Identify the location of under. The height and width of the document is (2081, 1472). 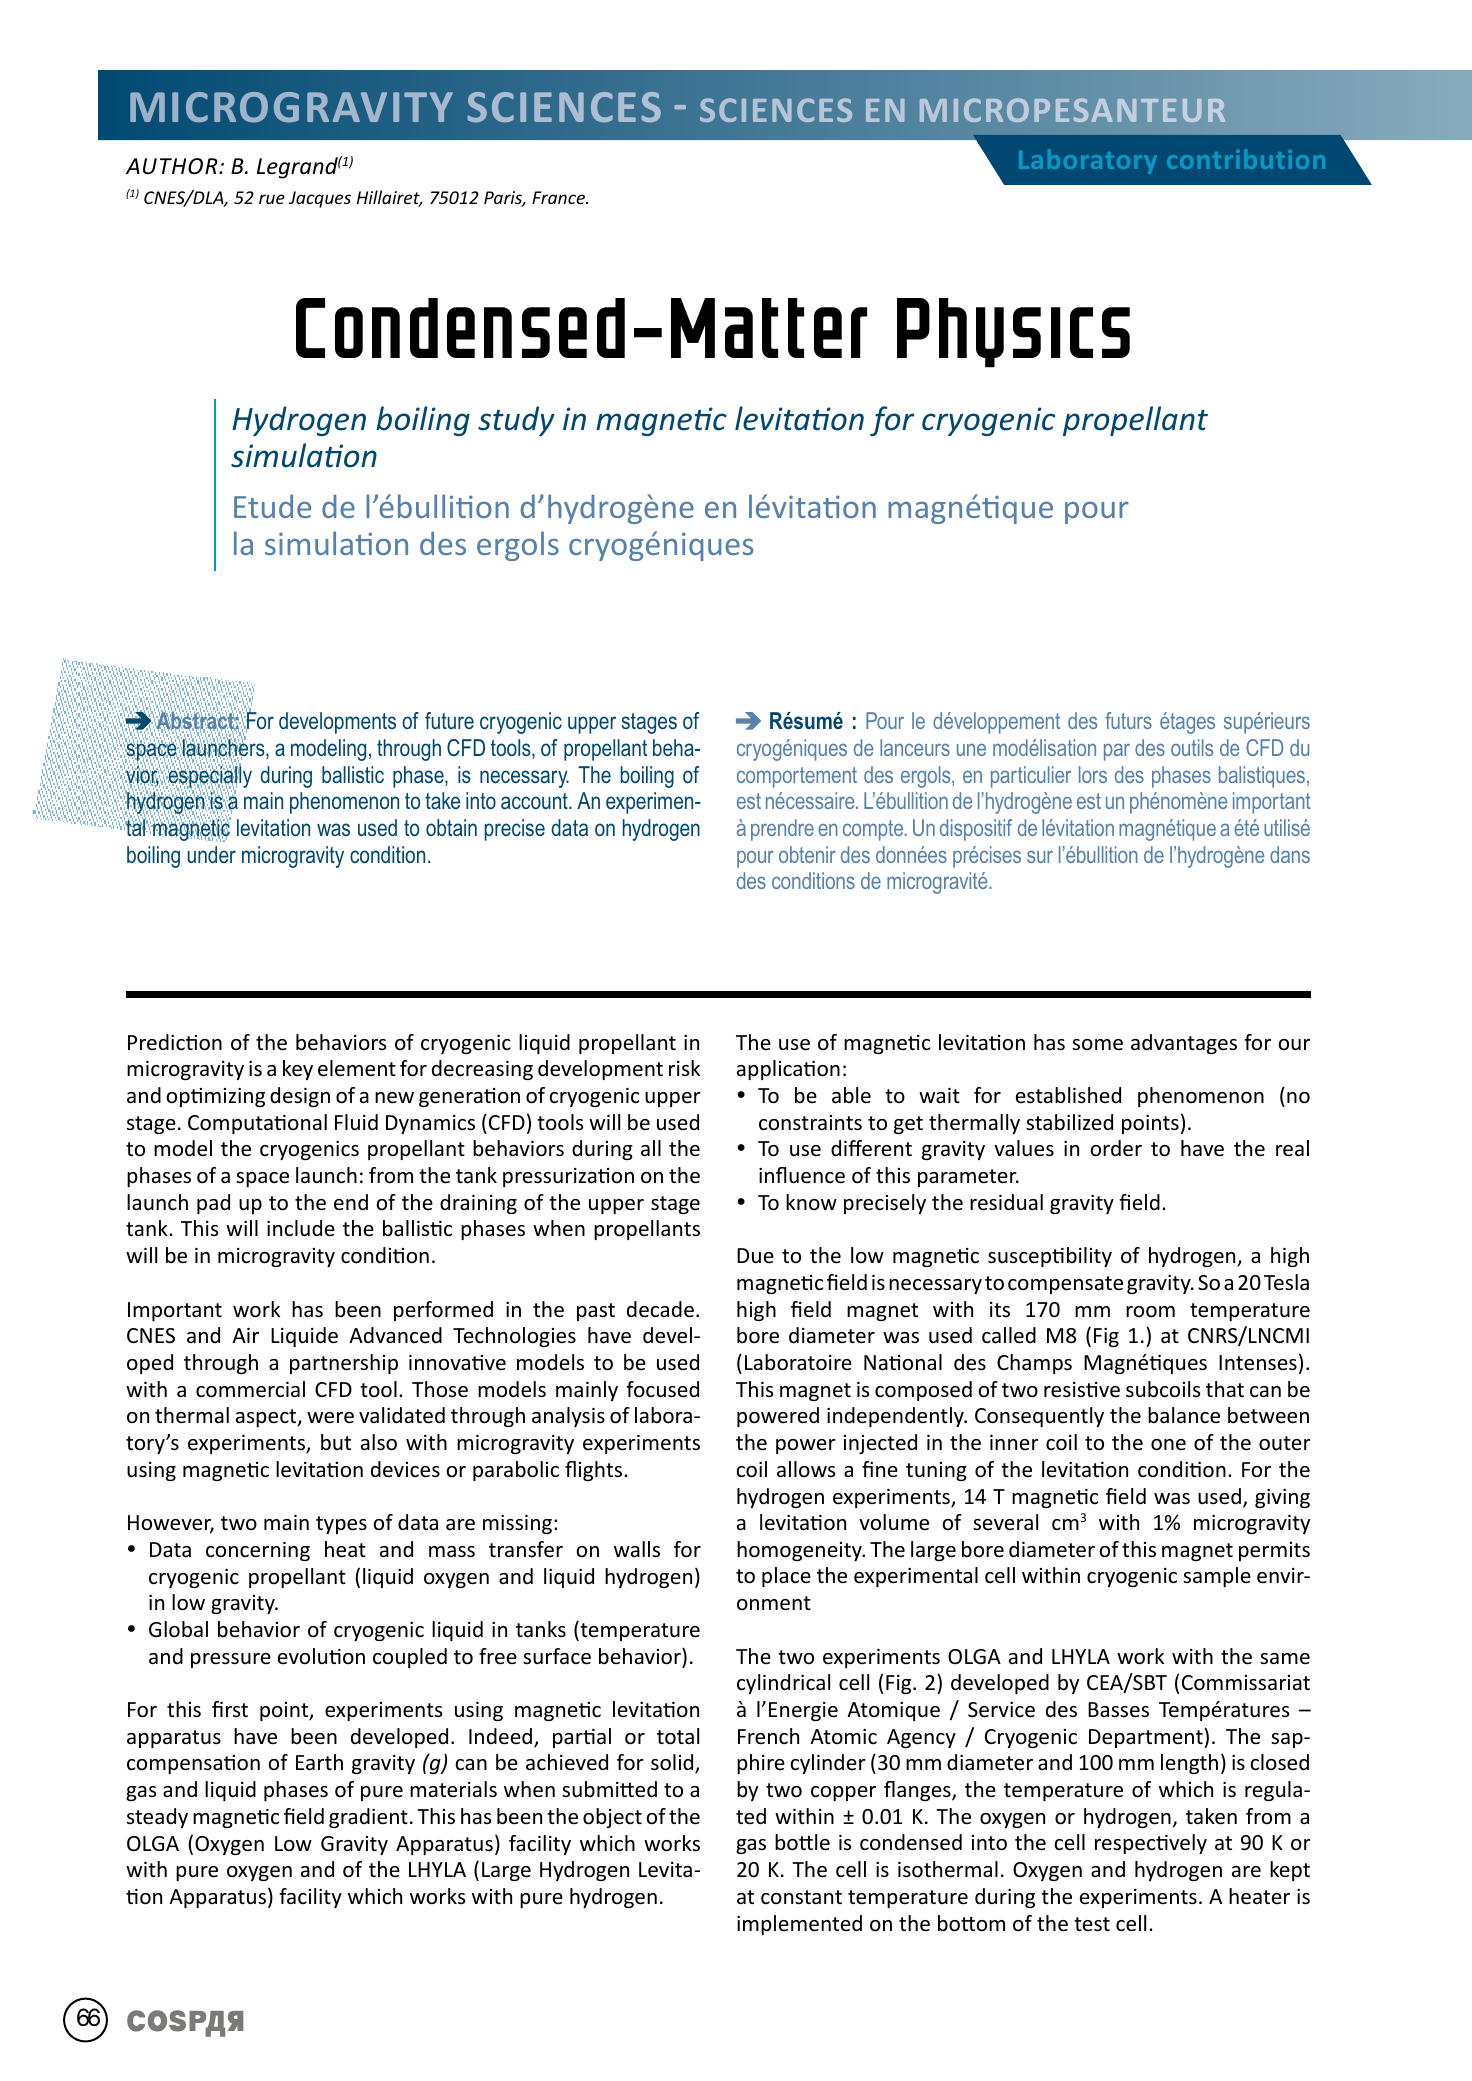
(212, 854).
